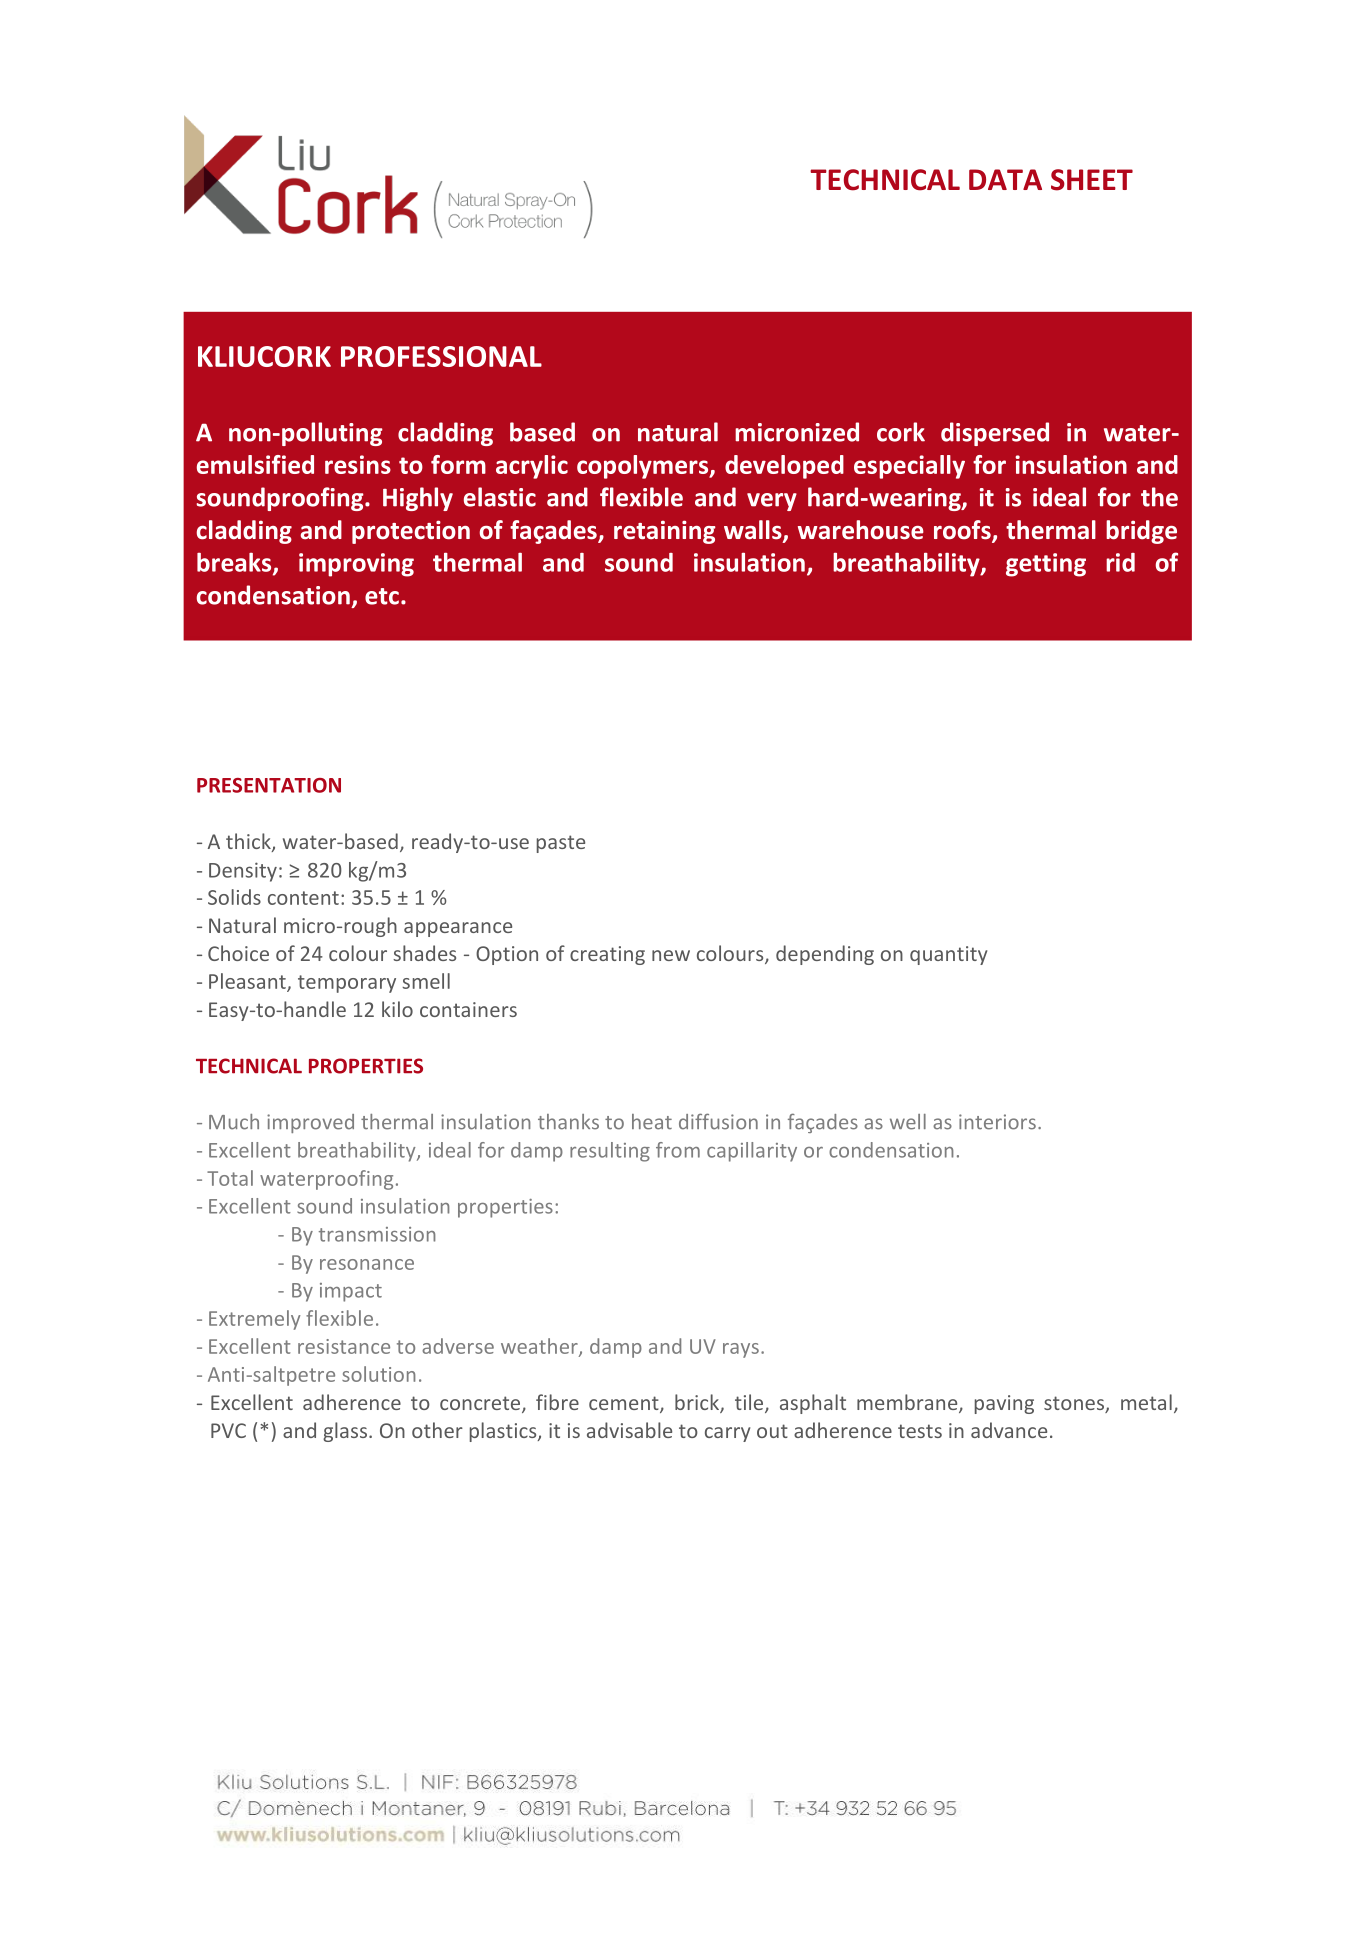 The height and width of the screenshot is (1938, 1370). I want to click on etc, so click(382, 596).
